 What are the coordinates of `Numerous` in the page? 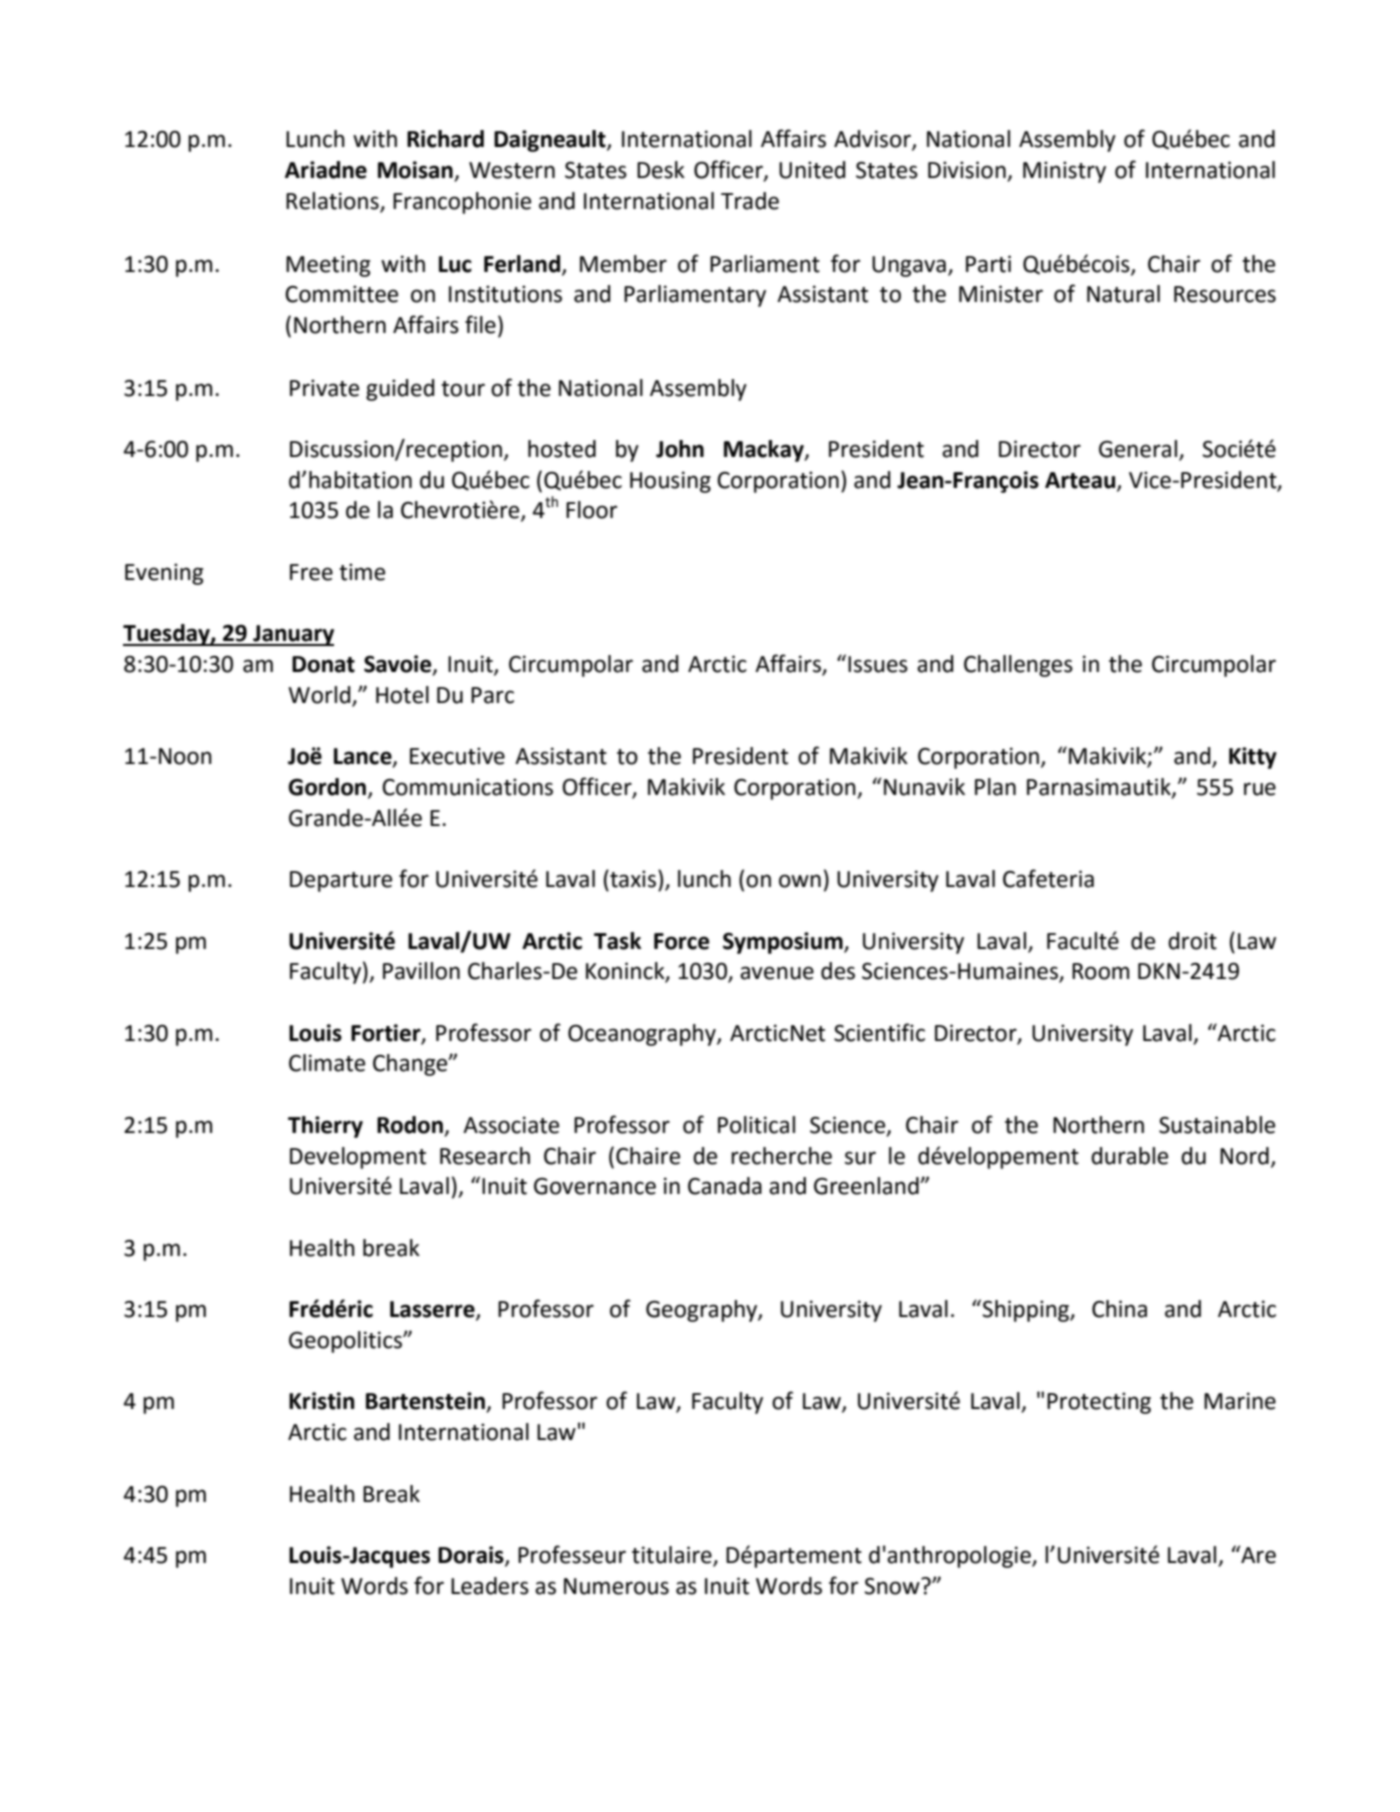 It's located at (616, 1586).
